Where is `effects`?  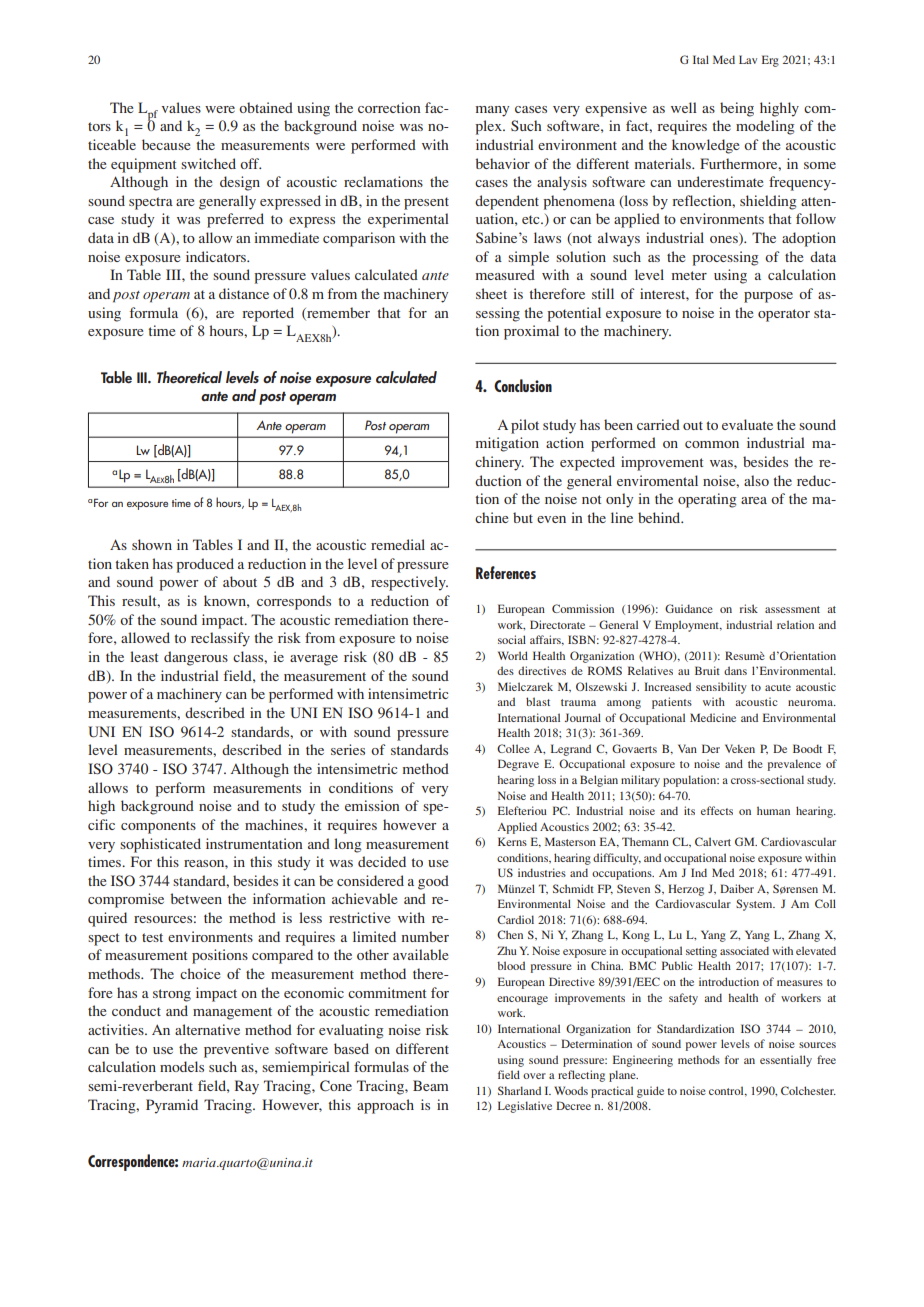 effects is located at coordinates (717, 810).
